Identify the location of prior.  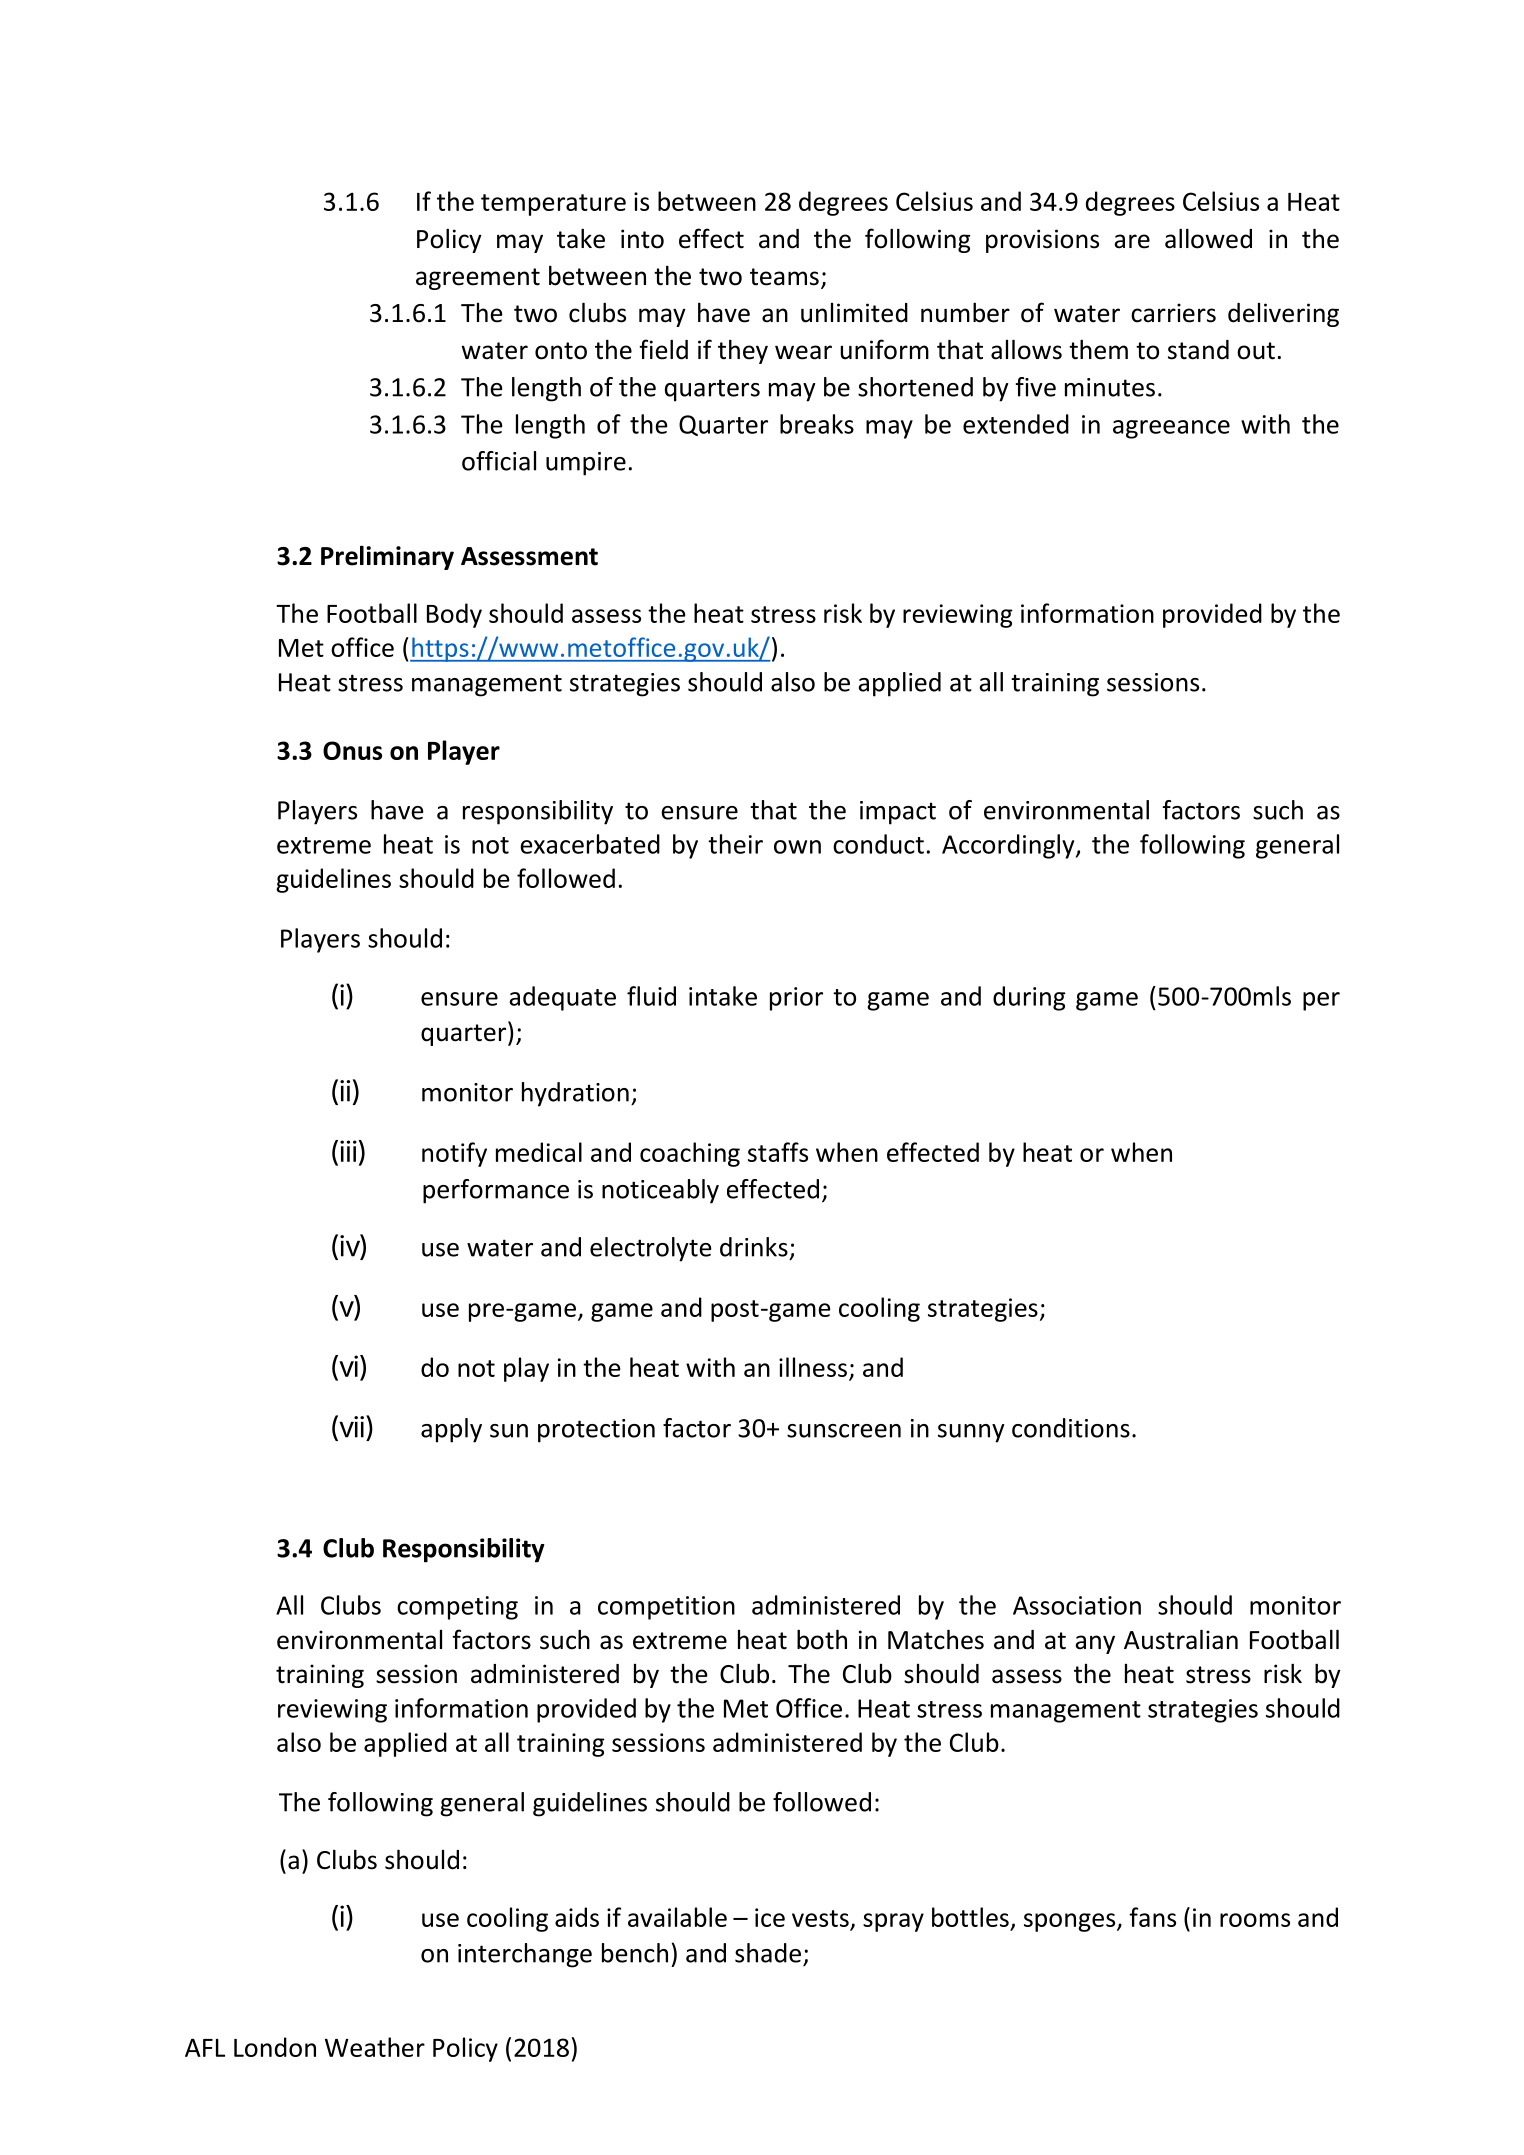
(796, 999).
